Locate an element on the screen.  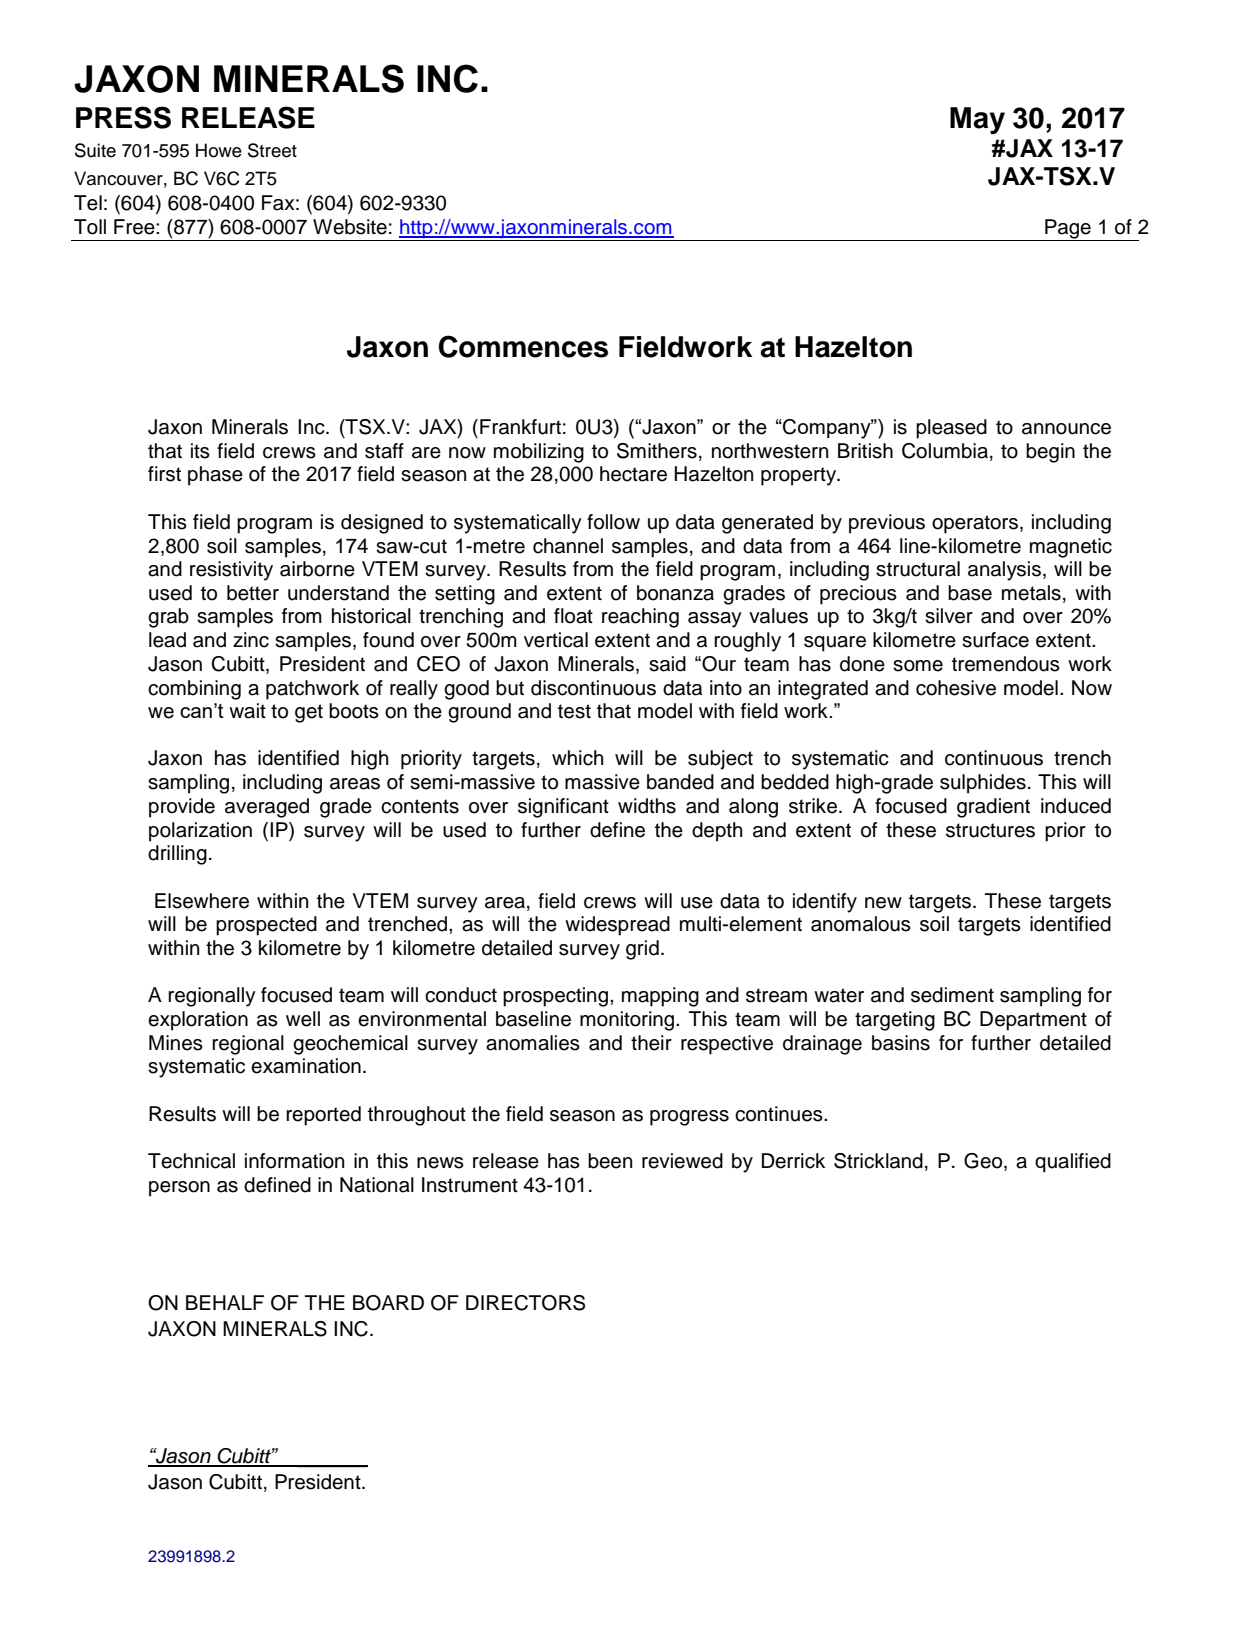
DIRECTORS is located at coordinates (525, 1303).
